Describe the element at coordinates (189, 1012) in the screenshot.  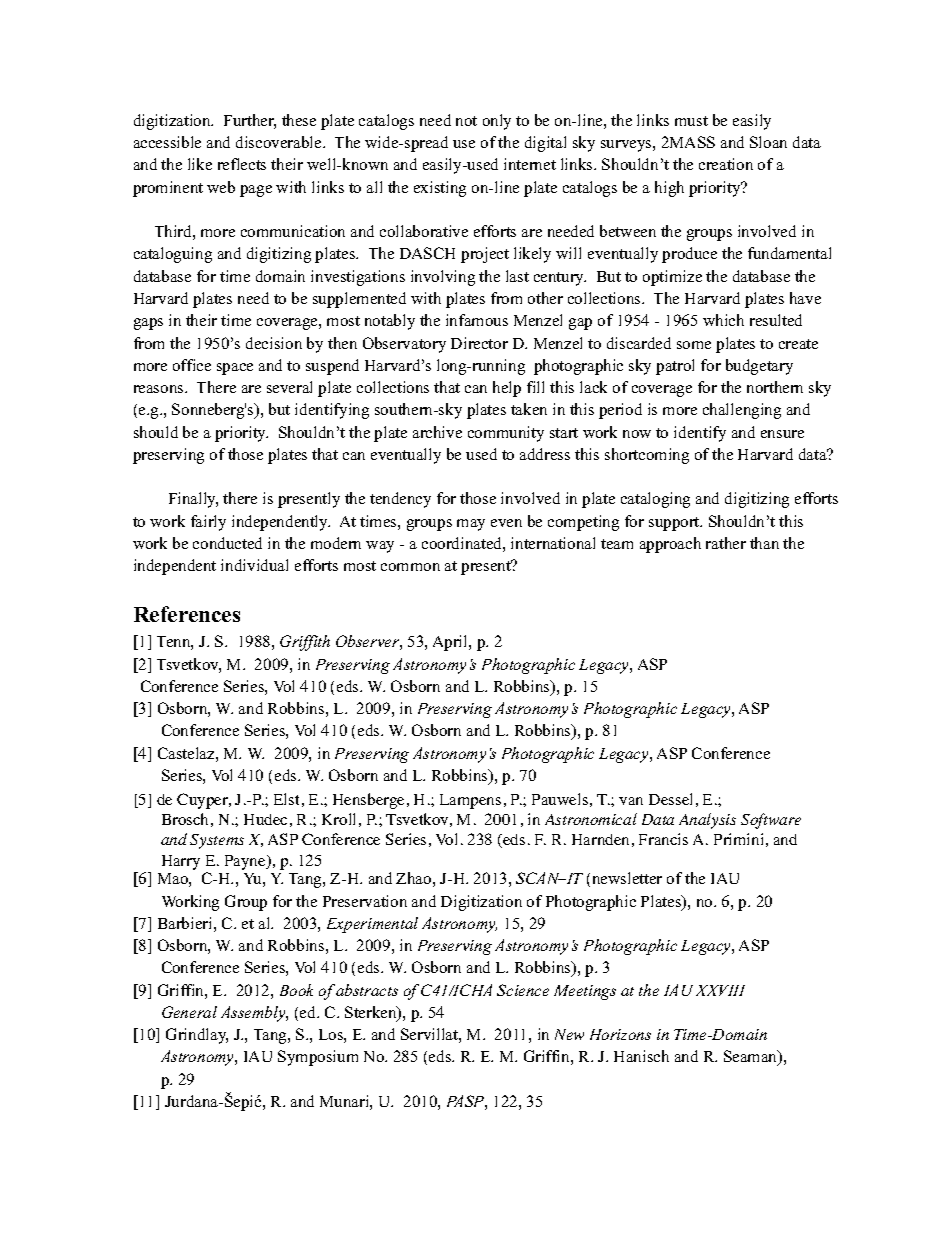
I see `General` at that location.
